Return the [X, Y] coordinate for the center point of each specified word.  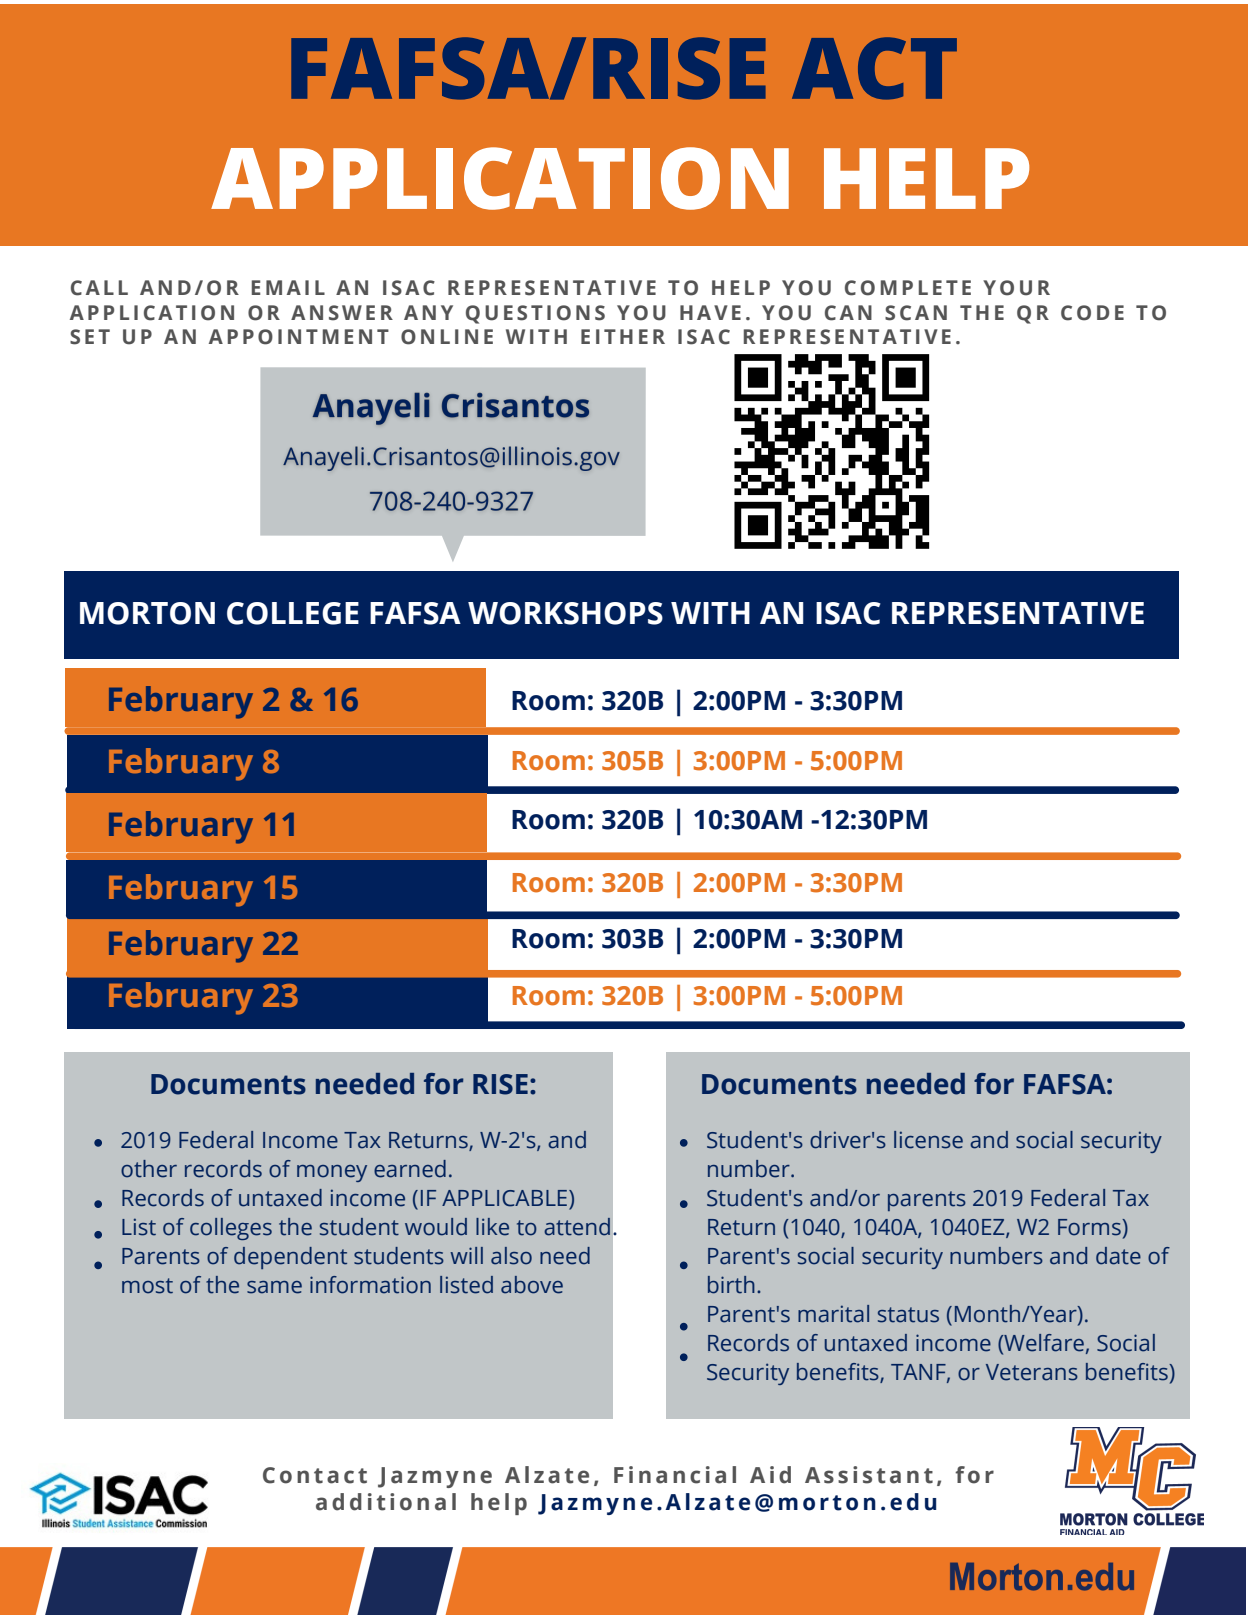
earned [410, 1169]
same [274, 1287]
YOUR [1016, 288]
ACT [874, 68]
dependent [290, 1258]
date [1118, 1256]
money [332, 1173]
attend [577, 1227]
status [908, 1315]
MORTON [147, 613]
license [928, 1140]
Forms [1090, 1227]
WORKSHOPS [565, 613]
